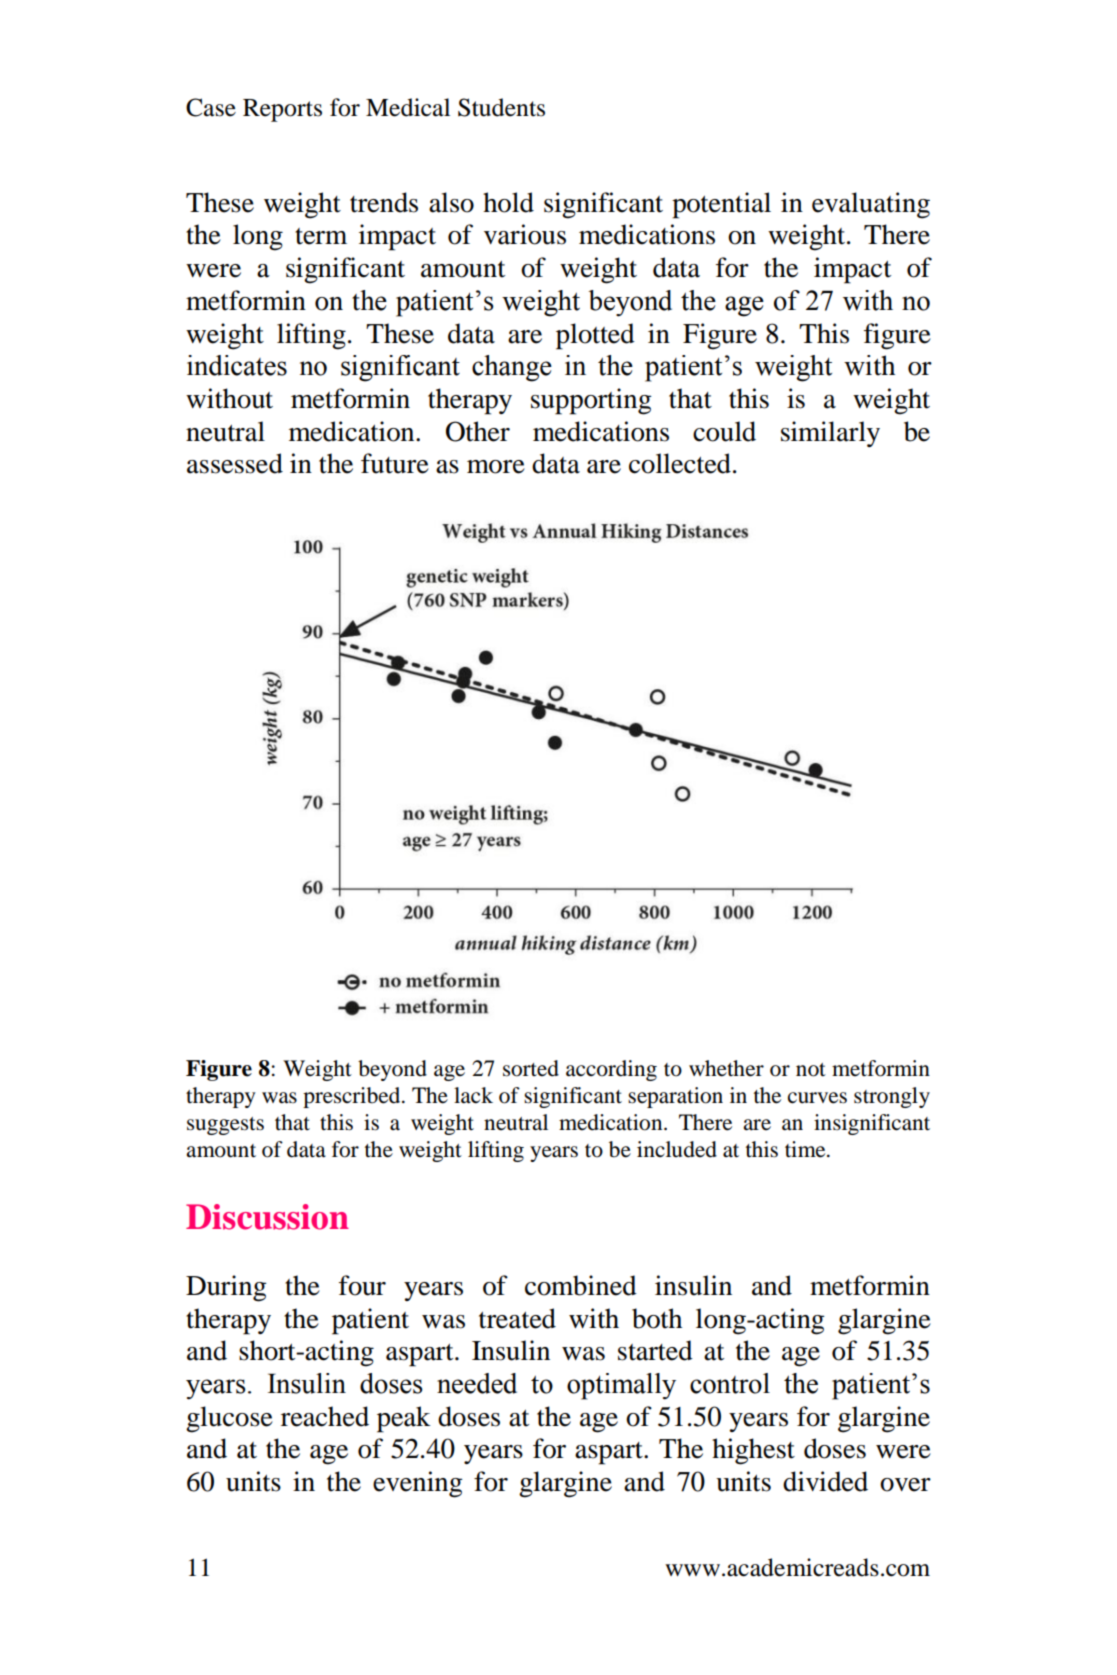 The height and width of the screenshot is (1675, 1117). I want to click on not, so click(811, 1070).
